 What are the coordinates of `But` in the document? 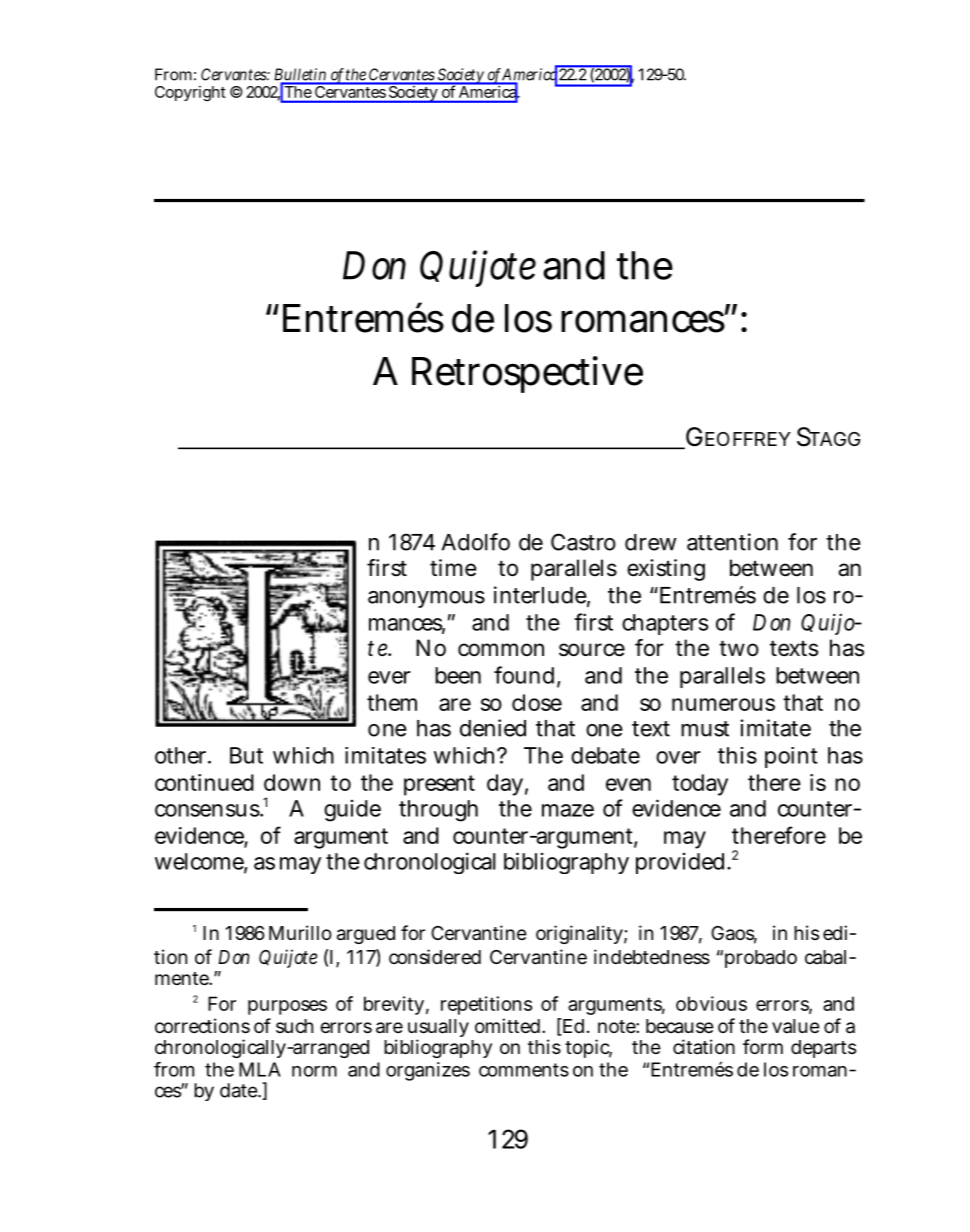 It's located at (246, 755).
